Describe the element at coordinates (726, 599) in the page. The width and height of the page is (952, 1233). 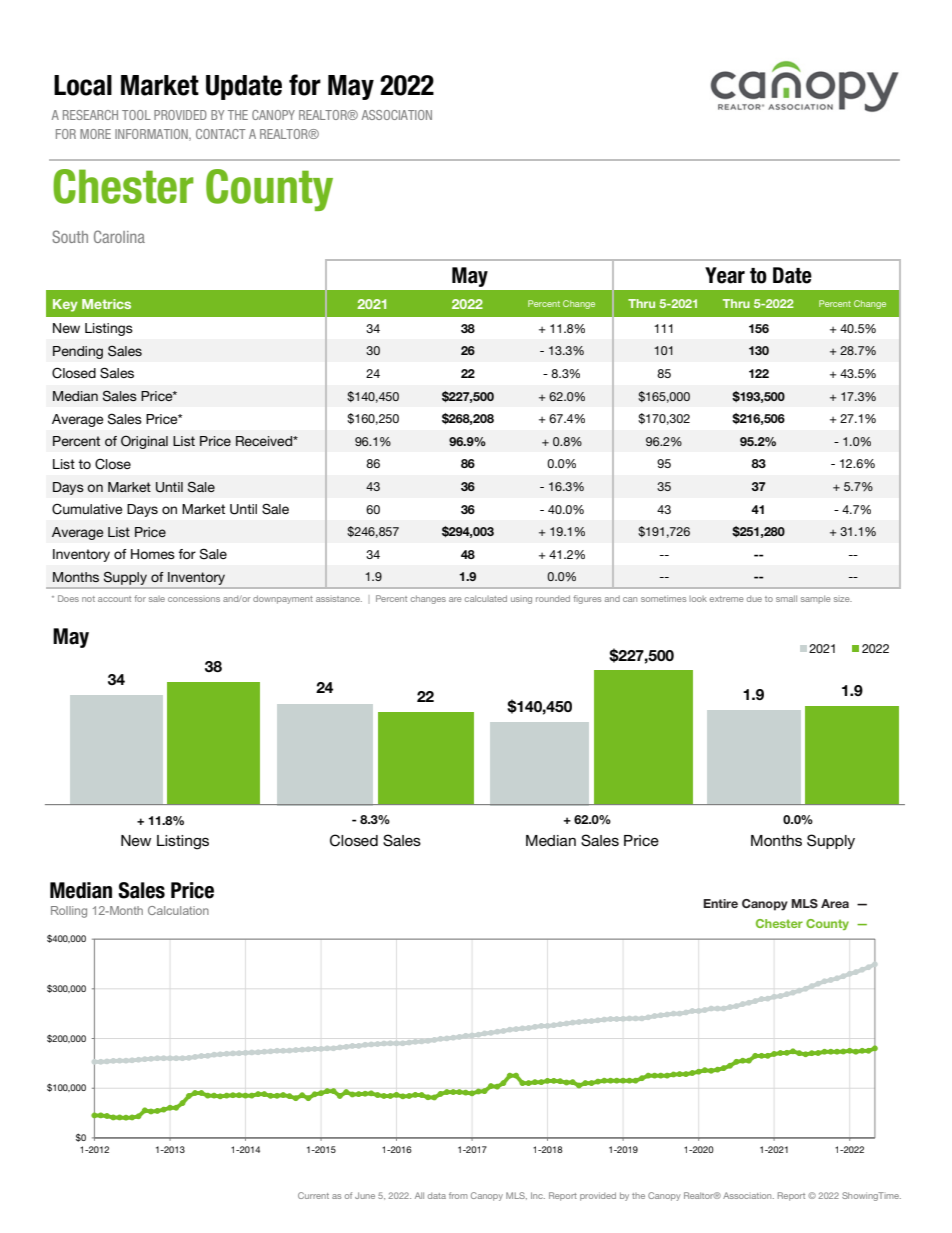
I see `extreme` at that location.
